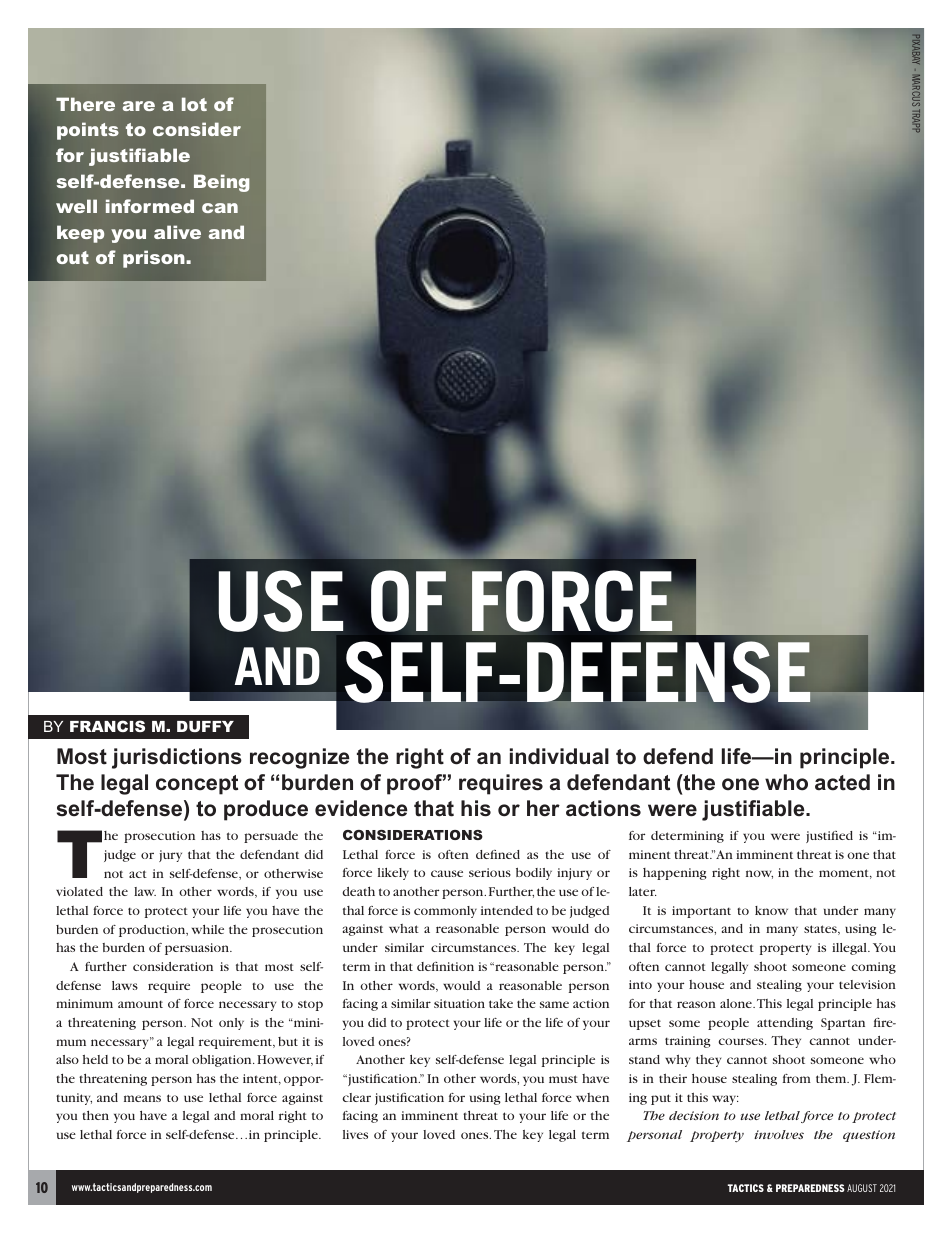 The width and height of the screenshot is (952, 1233). What do you see at coordinates (205, 726) in the screenshot?
I see `DUFFY` at bounding box center [205, 726].
